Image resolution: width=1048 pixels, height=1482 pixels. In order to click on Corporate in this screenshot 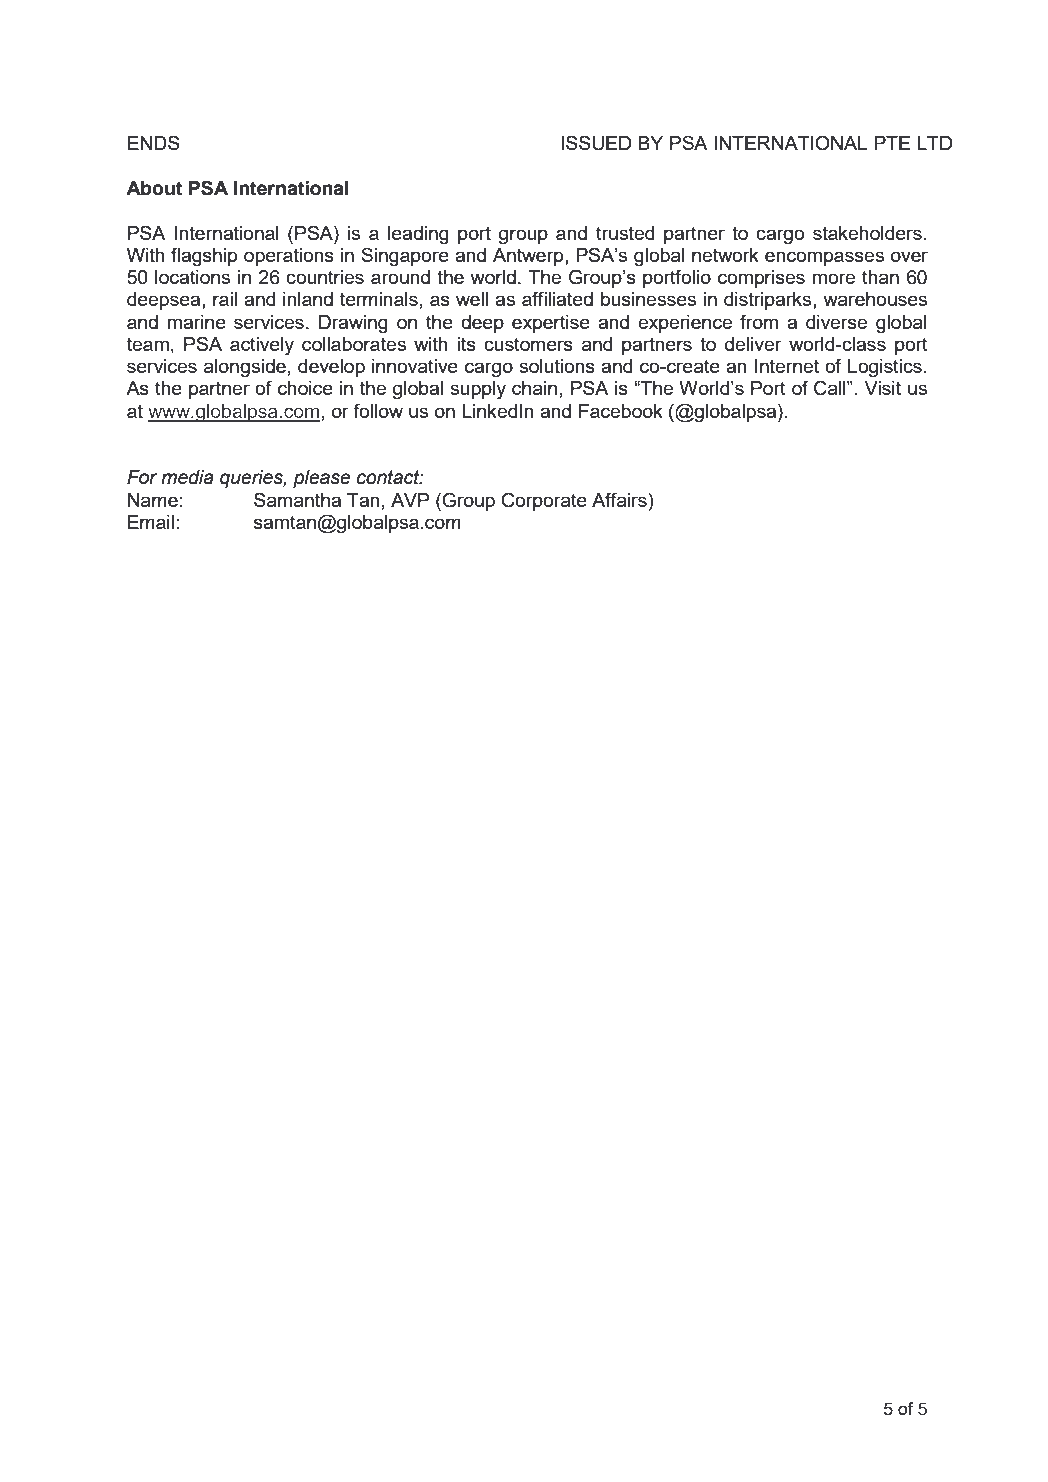, I will do `click(544, 501)`.
